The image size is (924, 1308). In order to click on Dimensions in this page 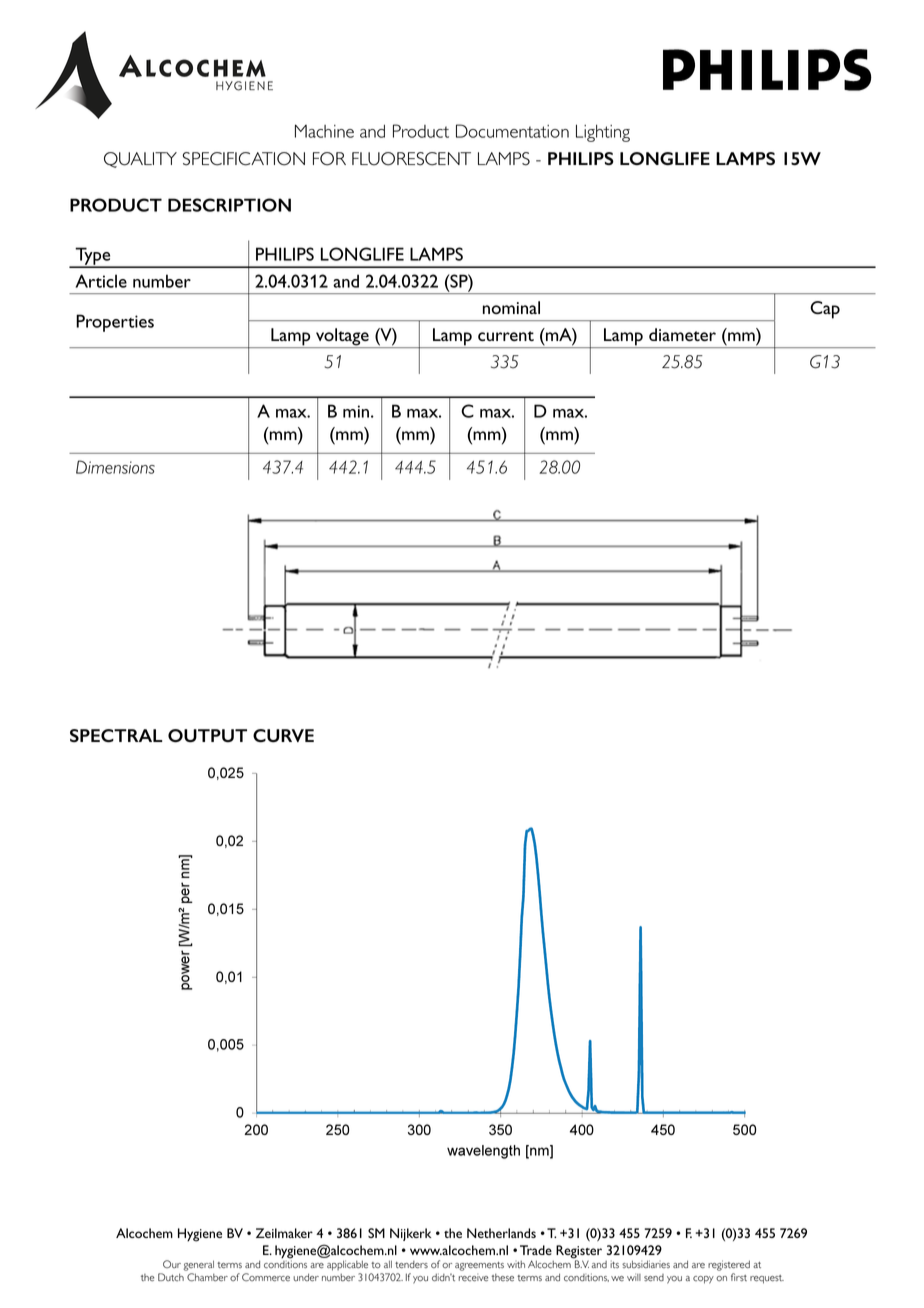, I will do `click(115, 467)`.
